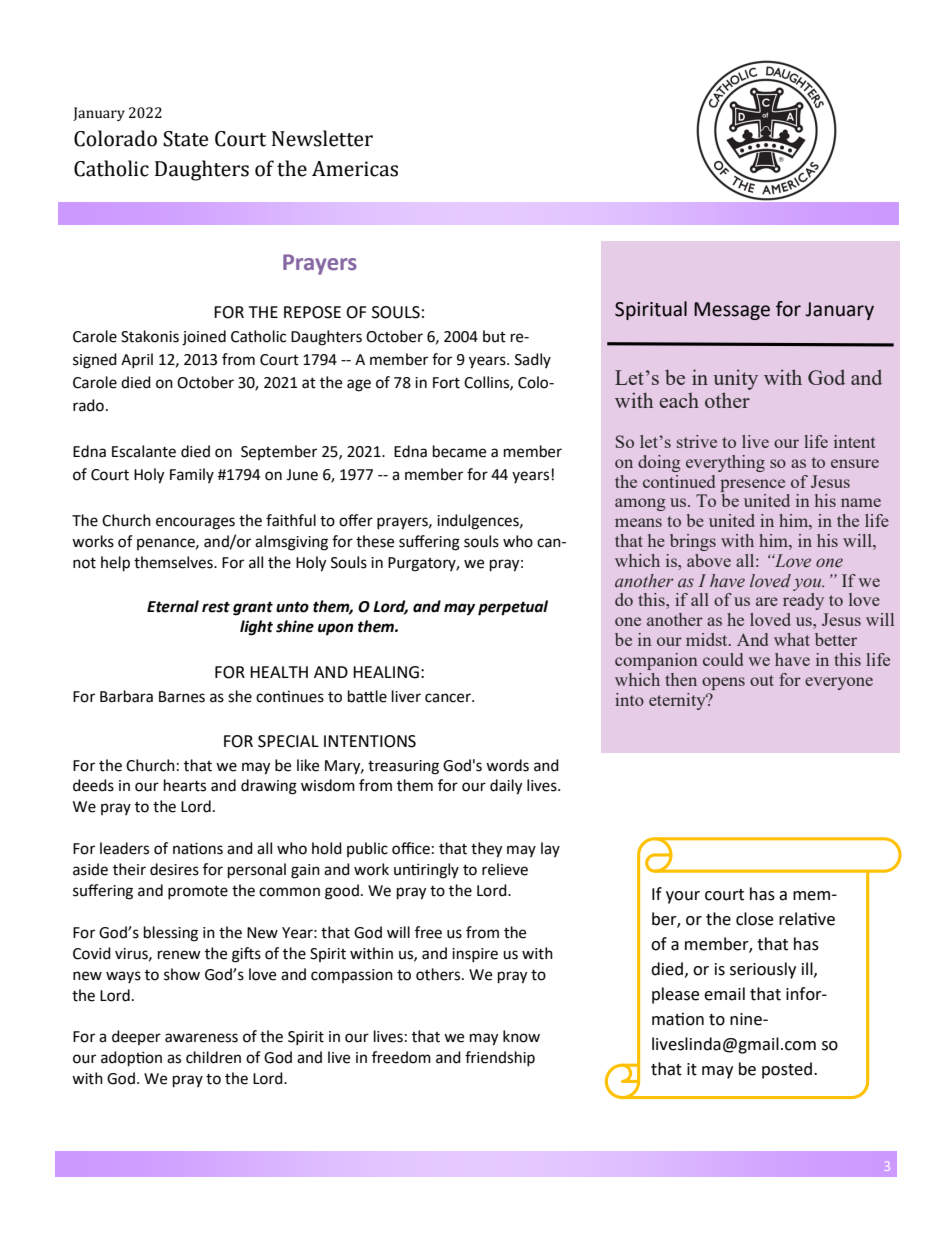 The image size is (952, 1233). What do you see at coordinates (446, 383) in the image?
I see `Fort` at bounding box center [446, 383].
